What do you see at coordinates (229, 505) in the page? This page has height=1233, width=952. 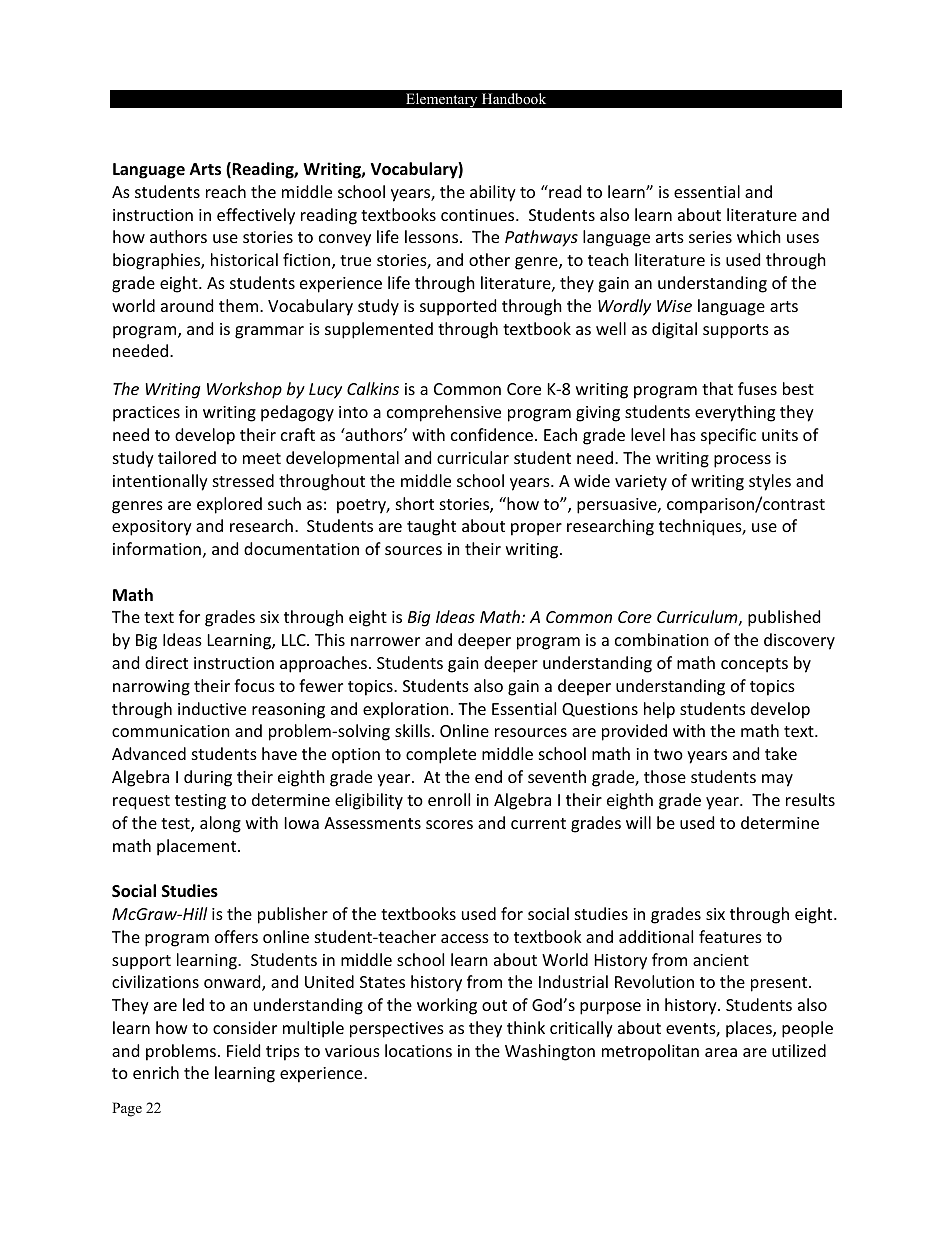 I see `explored` at bounding box center [229, 505].
